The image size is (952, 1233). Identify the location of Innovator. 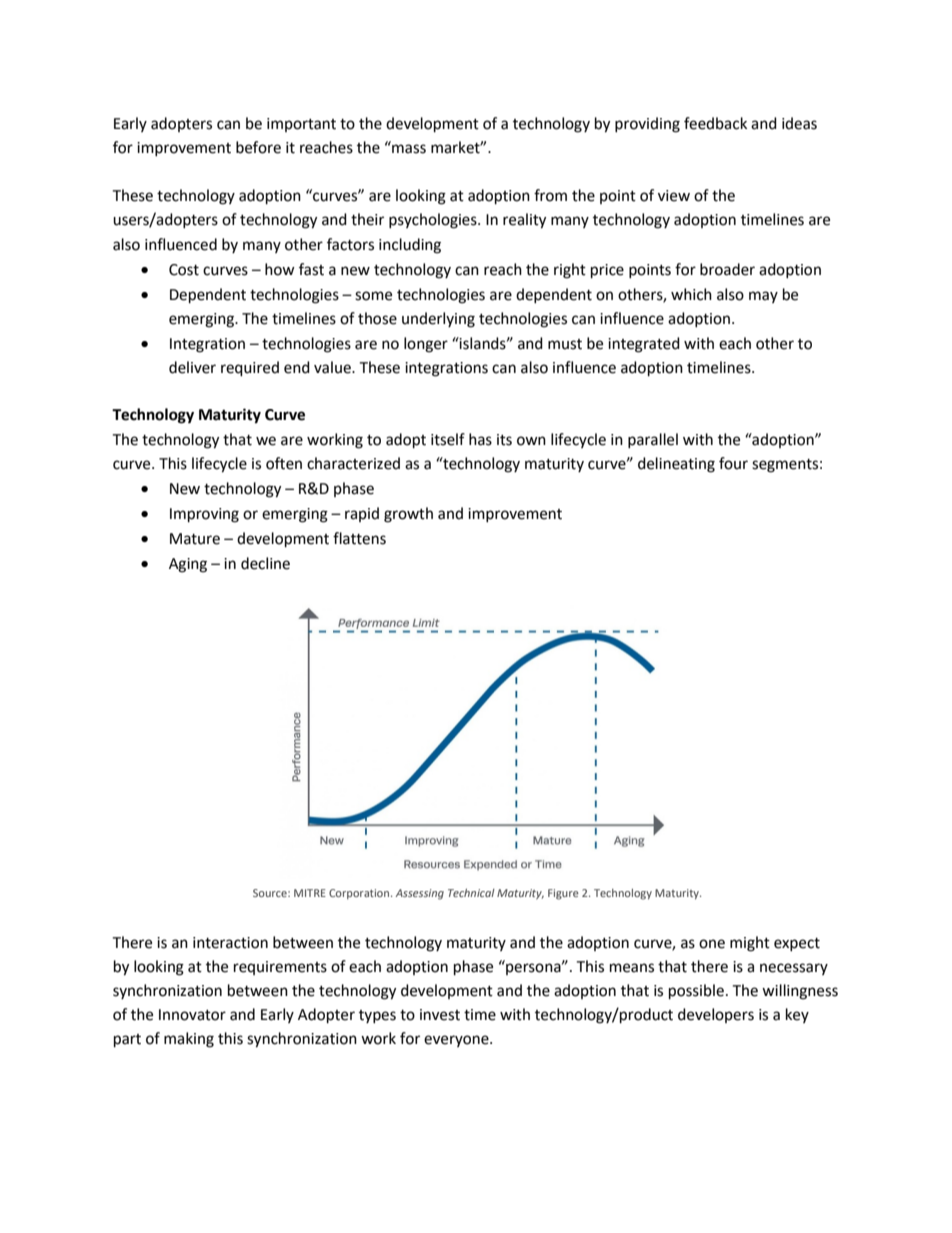
(192, 1015).
